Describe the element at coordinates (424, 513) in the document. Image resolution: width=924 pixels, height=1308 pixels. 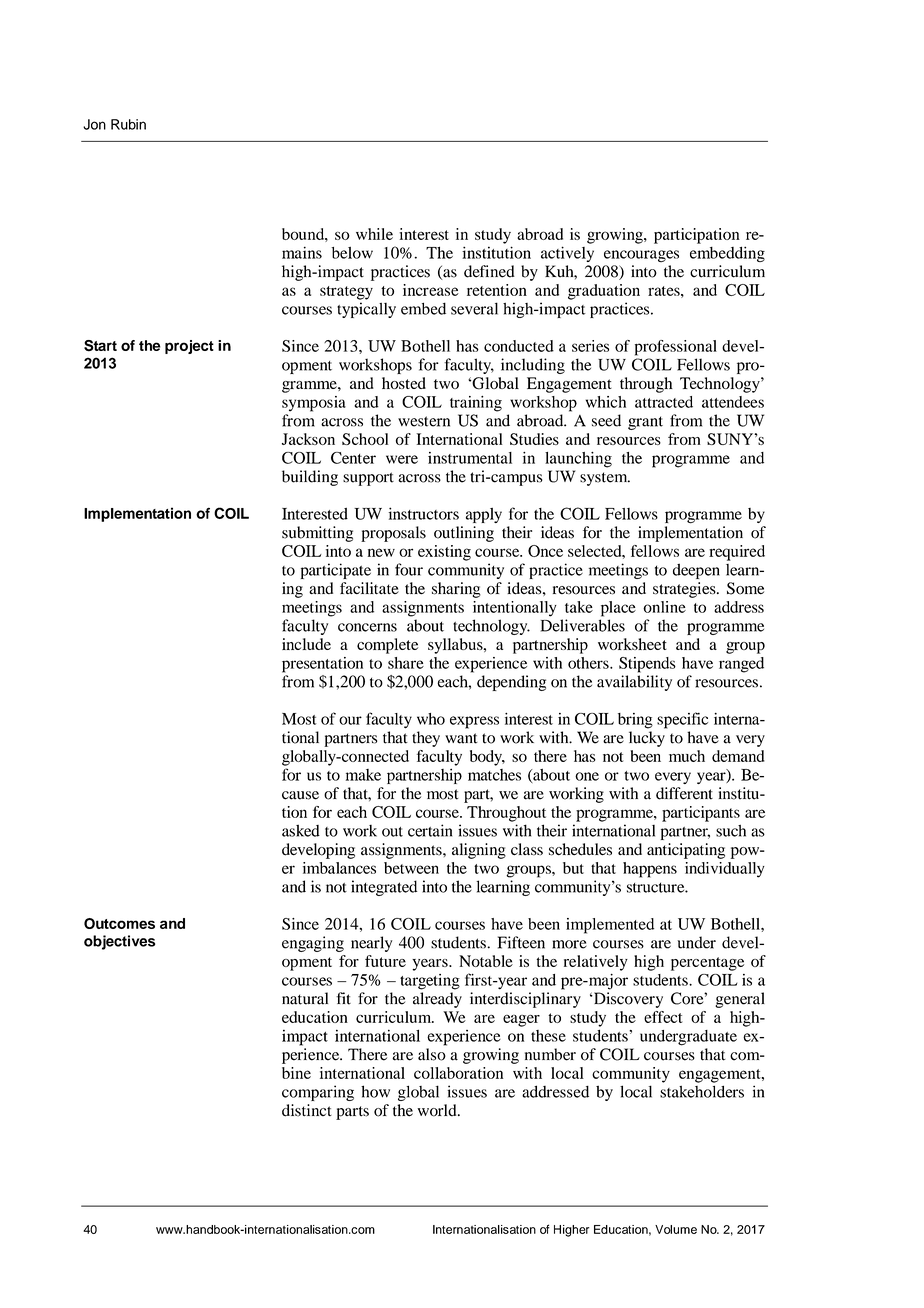
I see `instructors` at that location.
